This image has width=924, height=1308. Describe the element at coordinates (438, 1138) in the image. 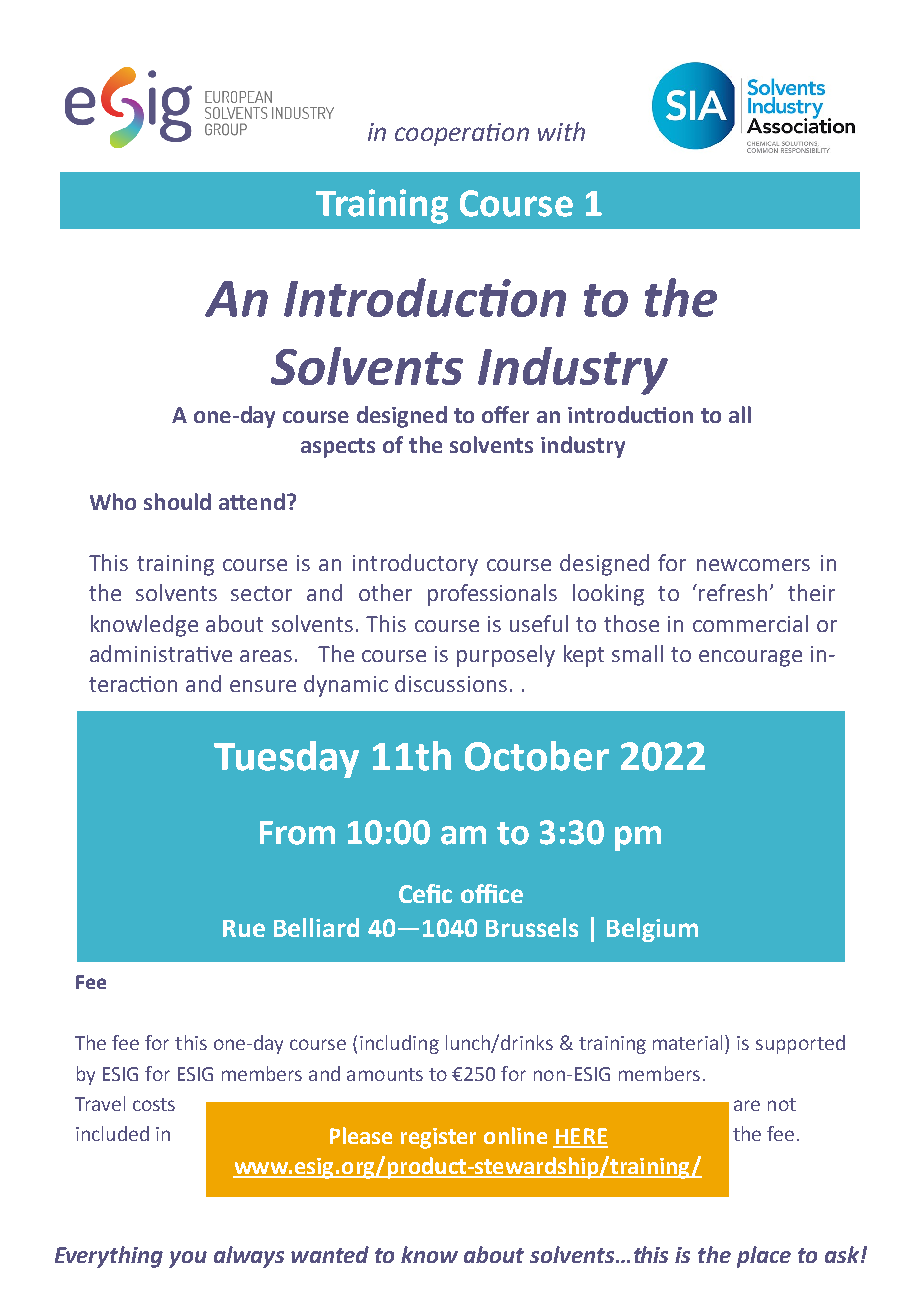

I see `register` at that location.
